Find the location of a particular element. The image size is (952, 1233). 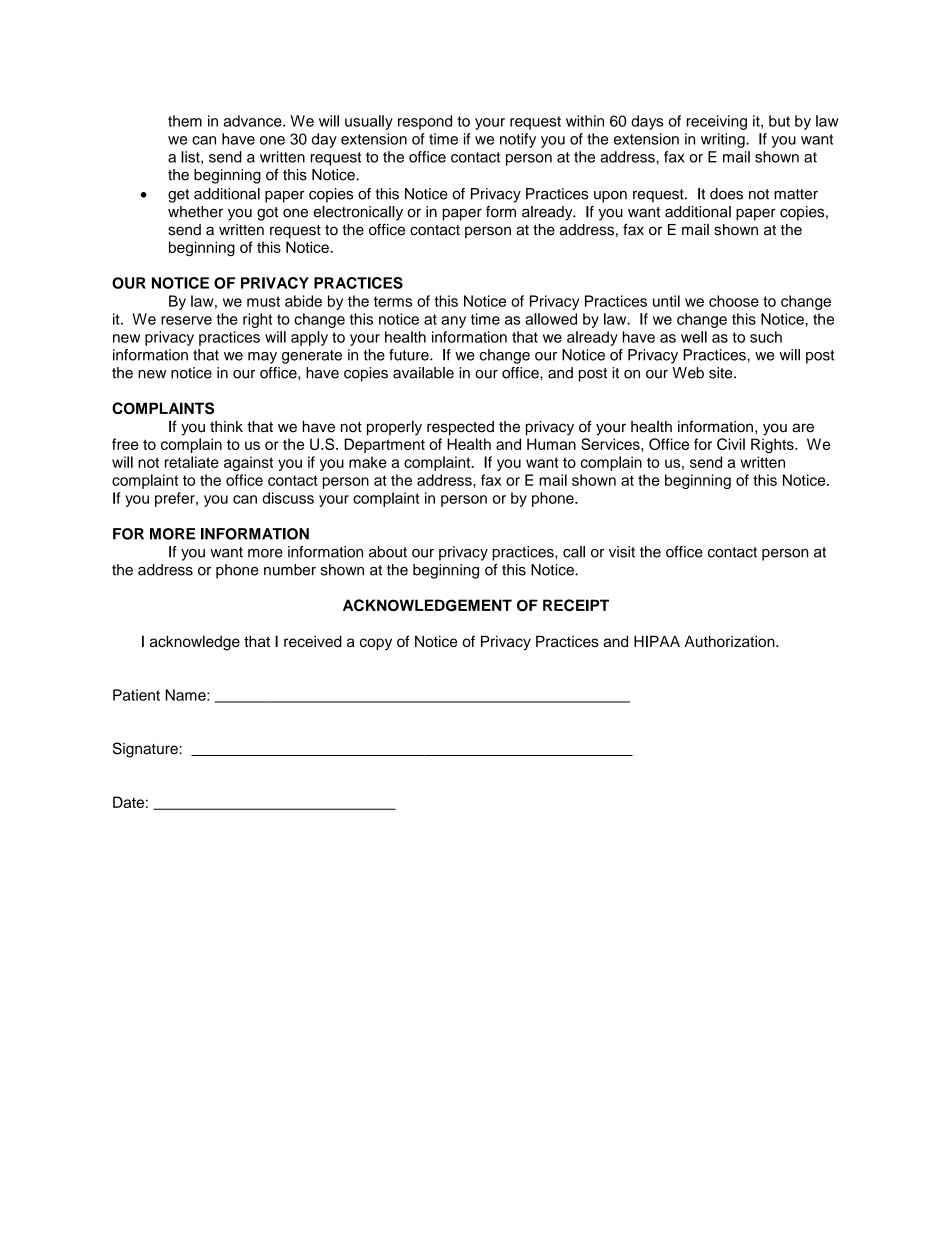

well is located at coordinates (694, 337).
